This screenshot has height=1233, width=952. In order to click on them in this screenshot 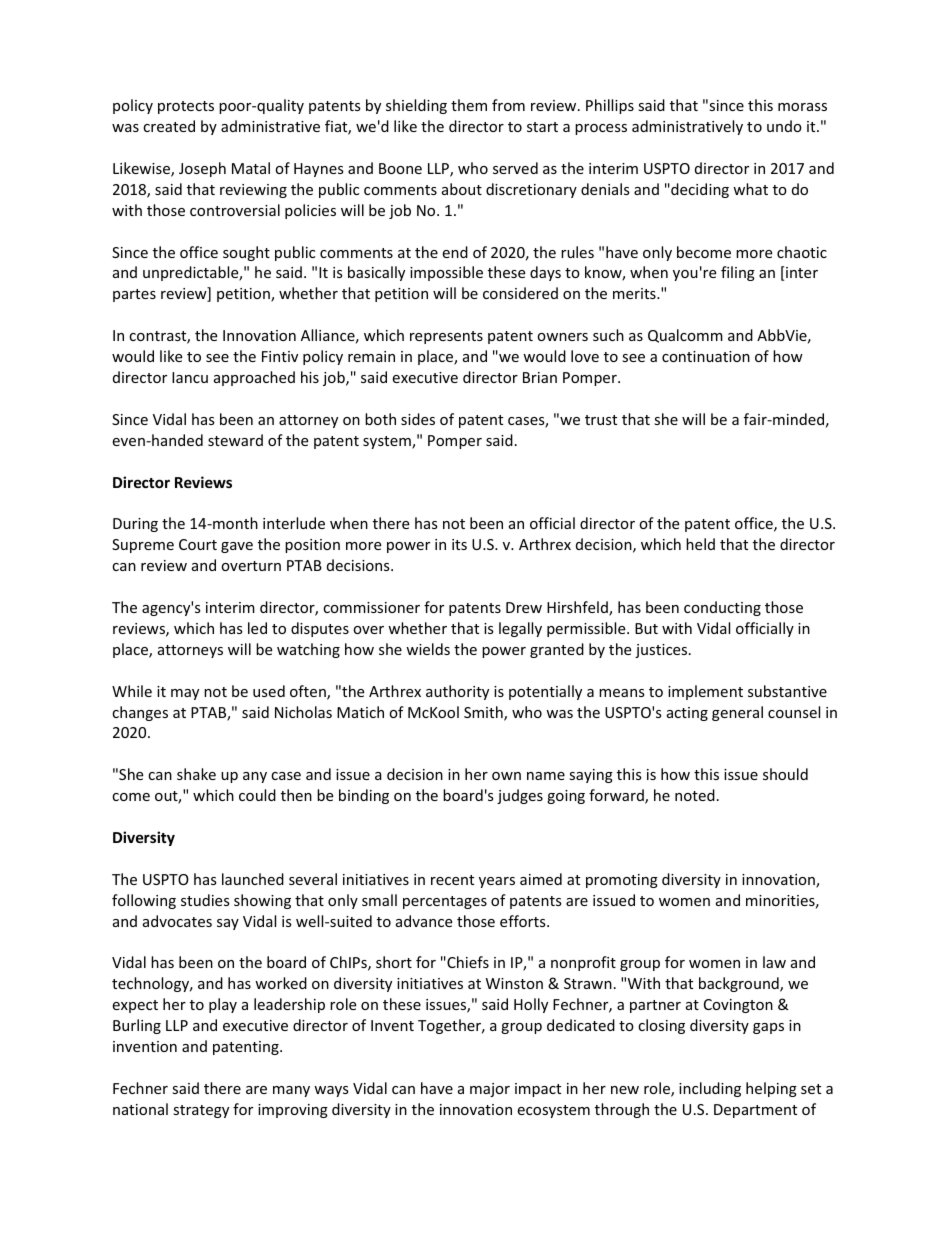, I will do `click(469, 105)`.
